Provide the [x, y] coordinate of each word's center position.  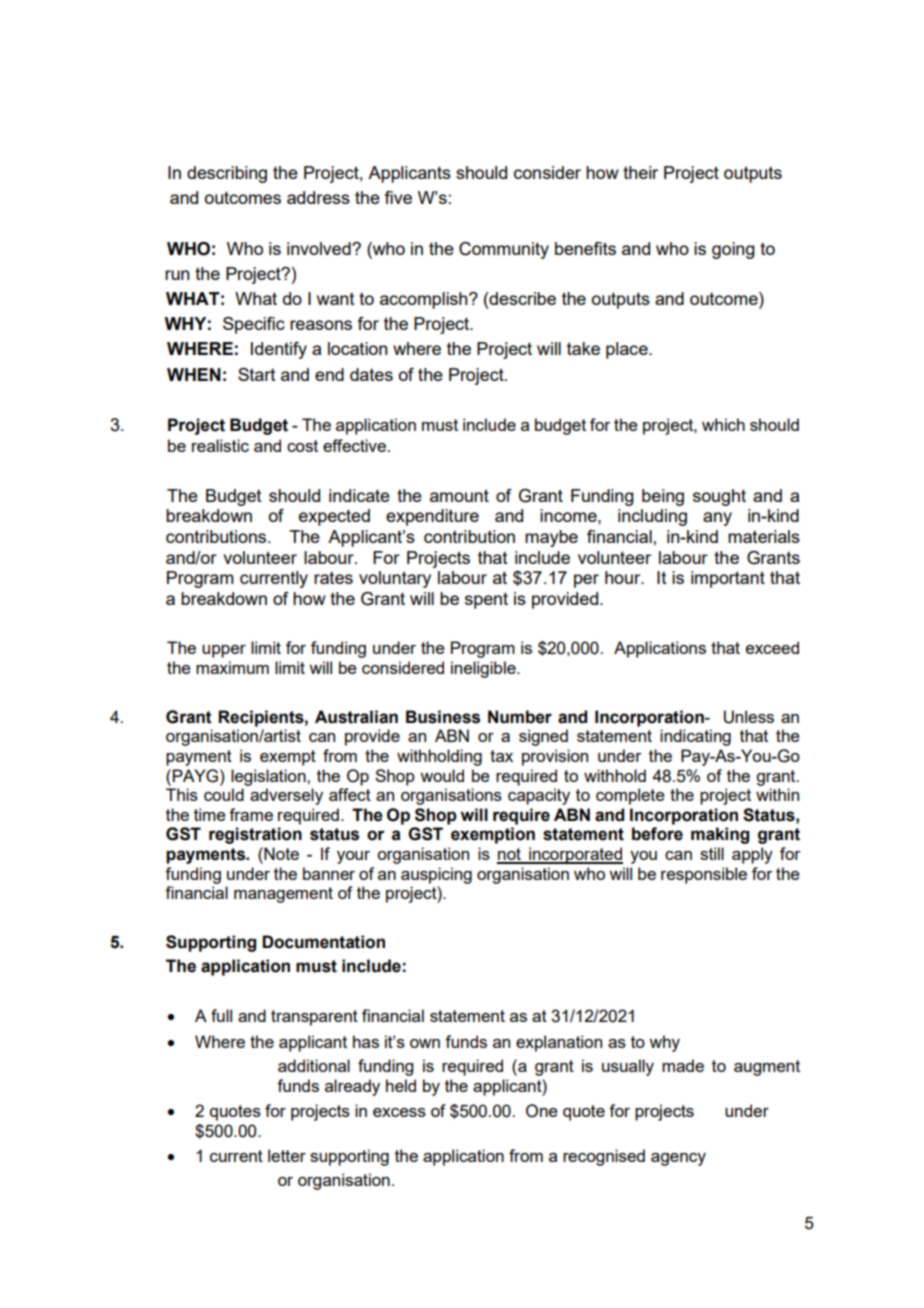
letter [287, 1155]
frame [251, 814]
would [442, 775]
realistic [220, 445]
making [720, 835]
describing [227, 174]
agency [678, 1159]
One [542, 1111]
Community [504, 250]
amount [459, 495]
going [733, 250]
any [717, 519]
